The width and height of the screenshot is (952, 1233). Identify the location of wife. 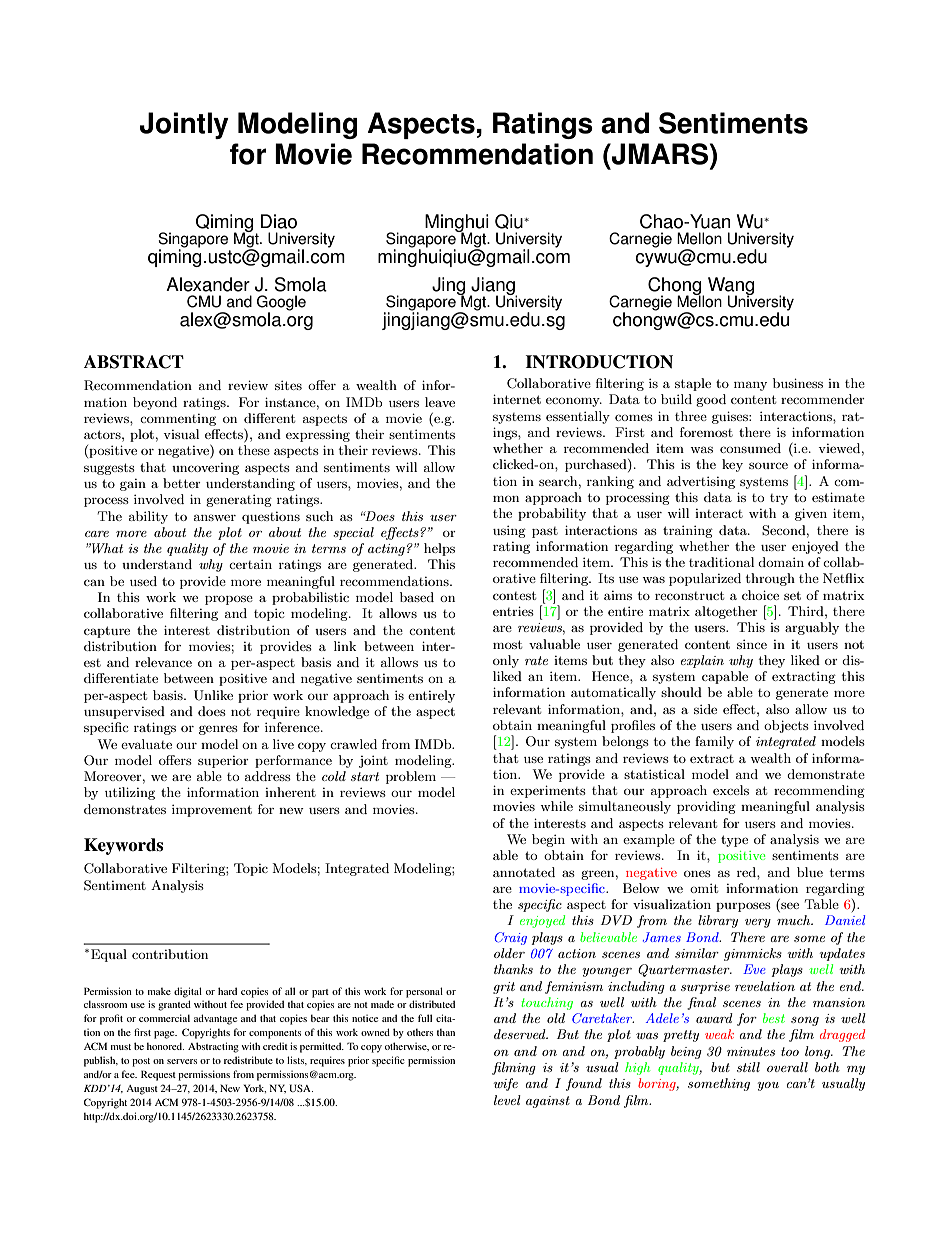
(506, 1084).
